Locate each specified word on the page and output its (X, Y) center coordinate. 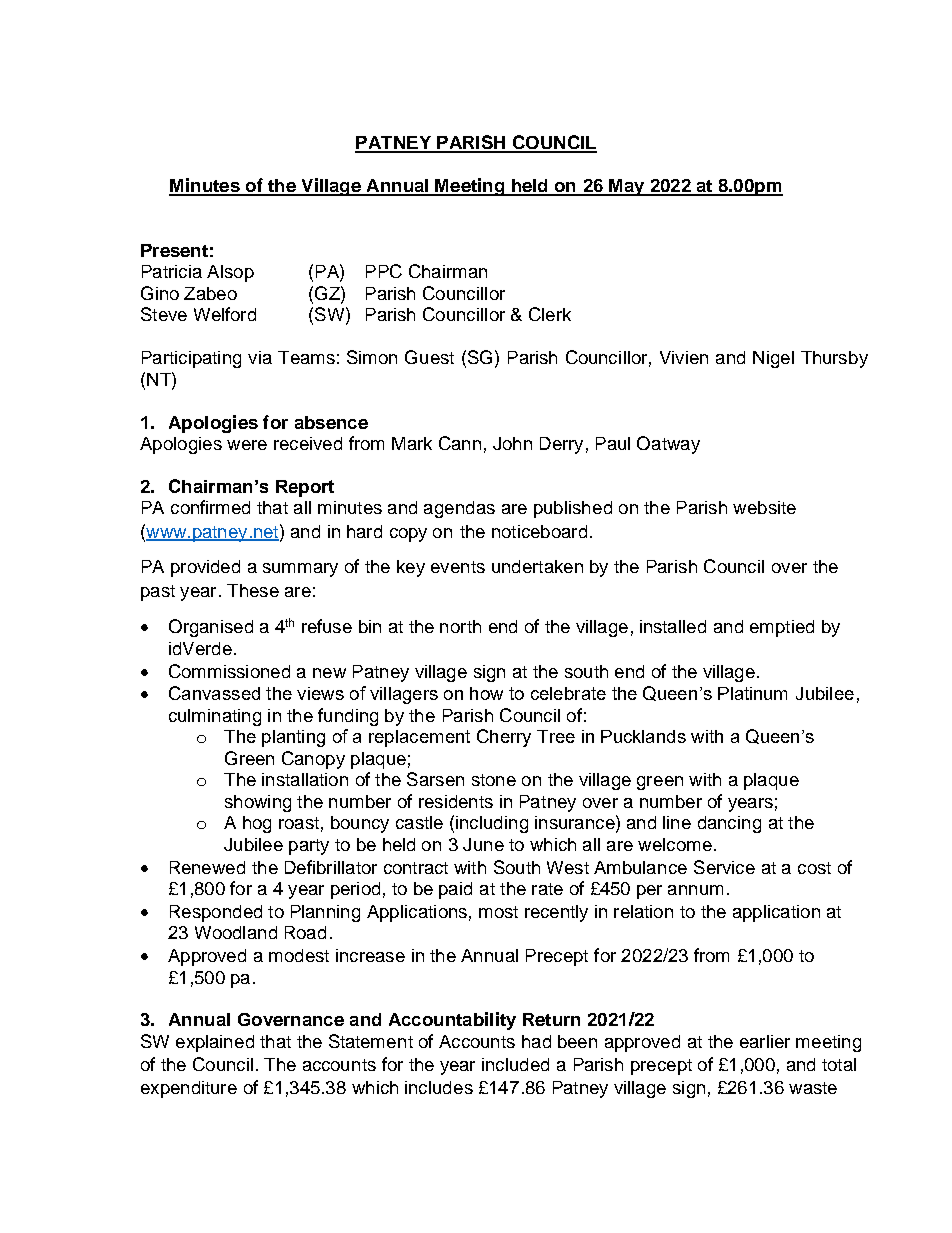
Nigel (773, 359)
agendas (459, 509)
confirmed (210, 507)
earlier (765, 1041)
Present (174, 250)
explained (215, 1043)
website (764, 507)
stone (494, 780)
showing (258, 803)
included (515, 1064)
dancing (729, 824)
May (627, 187)
